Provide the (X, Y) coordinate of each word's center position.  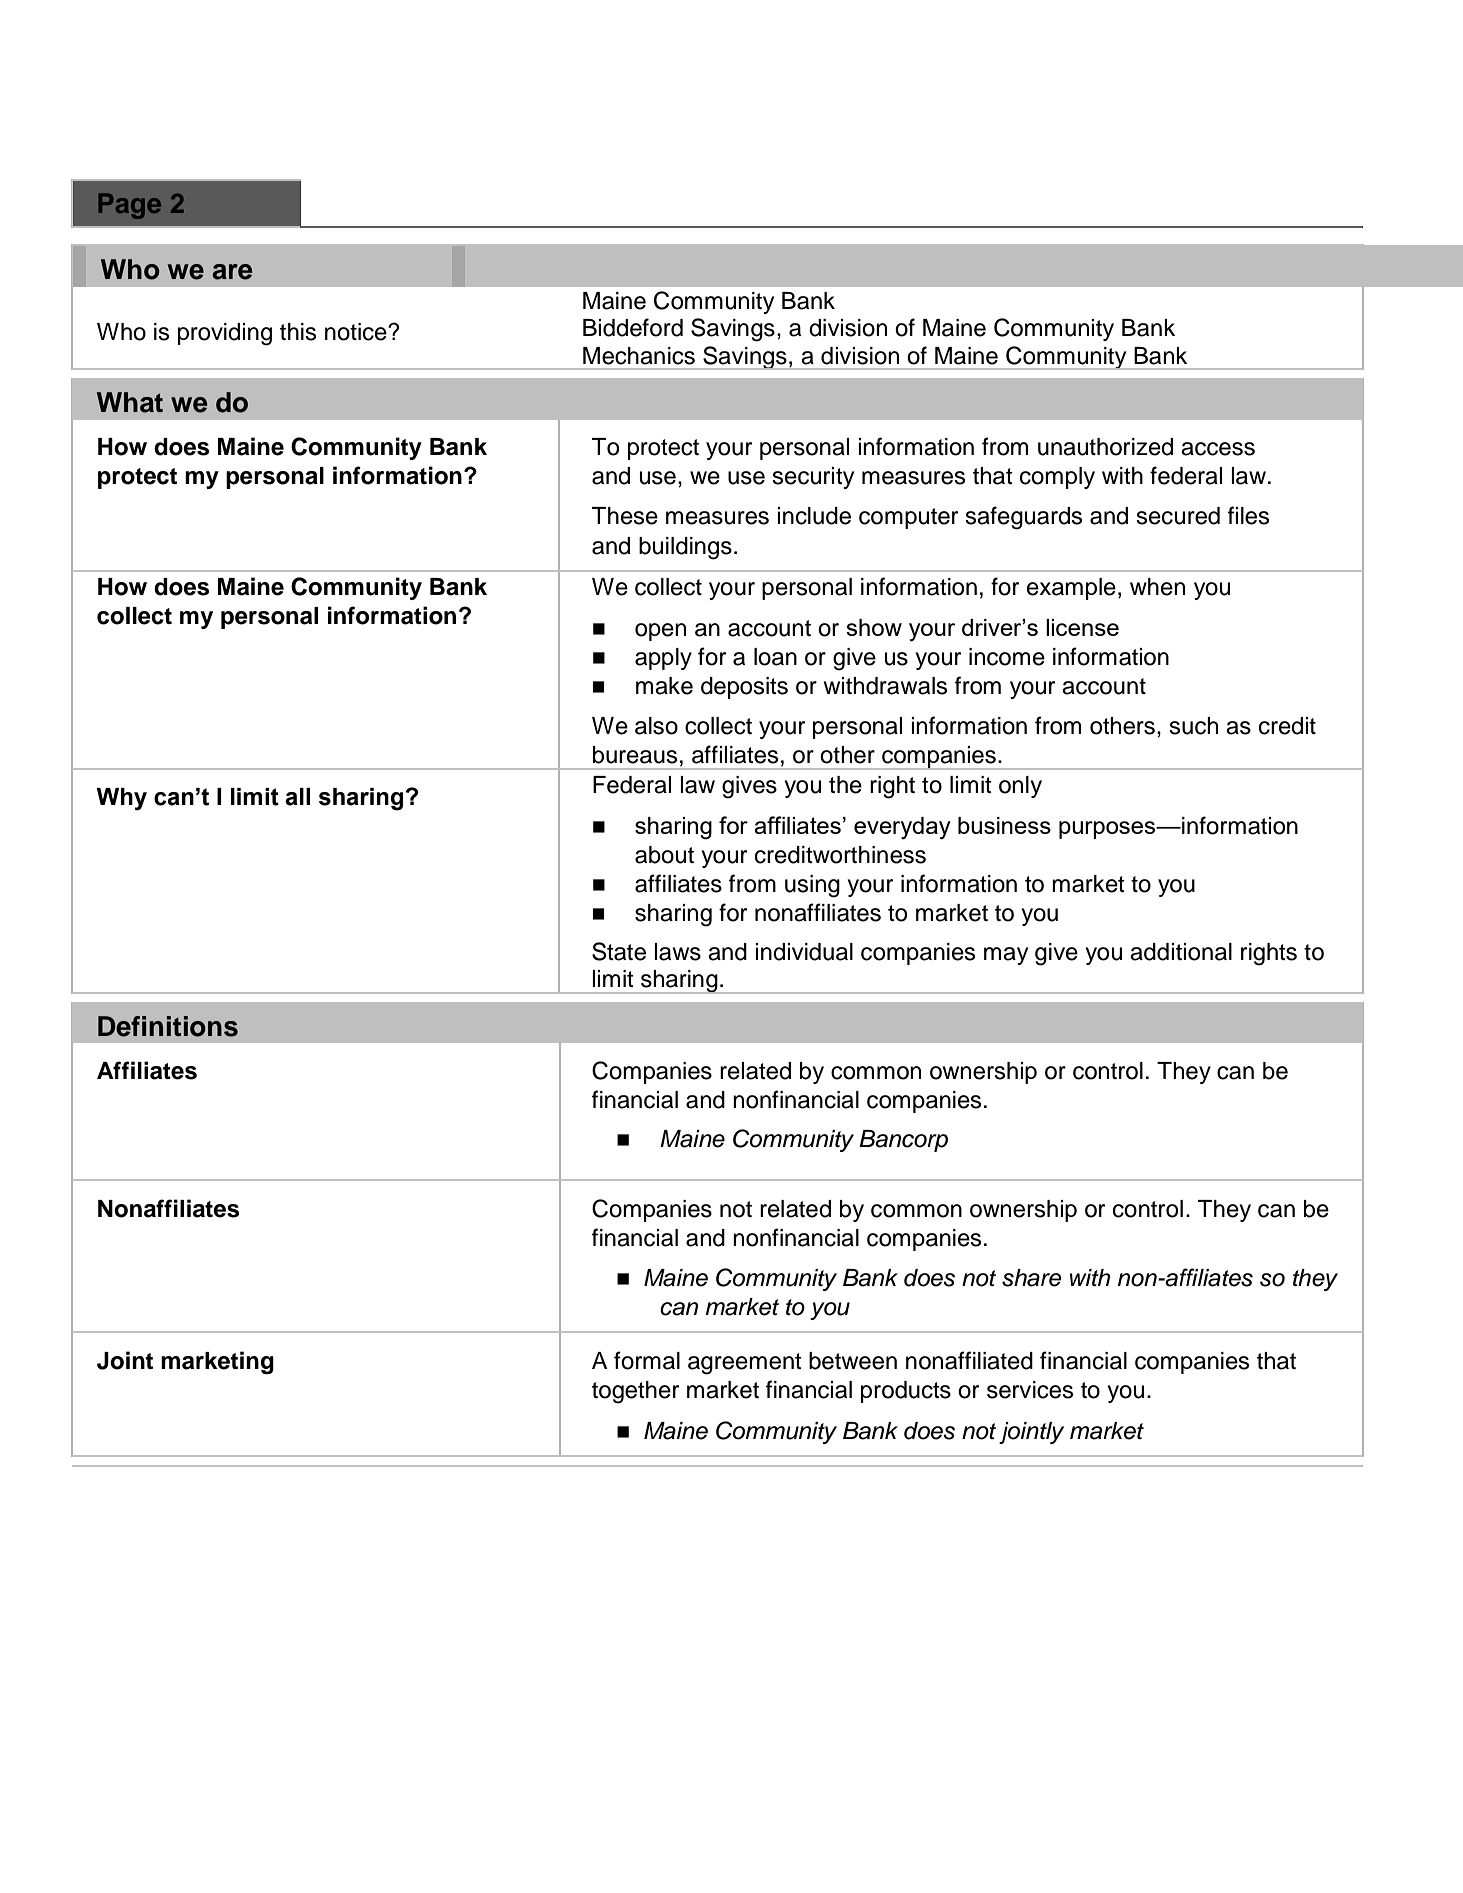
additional (1181, 952)
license (1082, 627)
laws (677, 952)
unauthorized (1105, 447)
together (635, 1392)
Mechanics (639, 356)
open (660, 632)
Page (129, 206)
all (297, 797)
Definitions (168, 1026)
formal (647, 1360)
